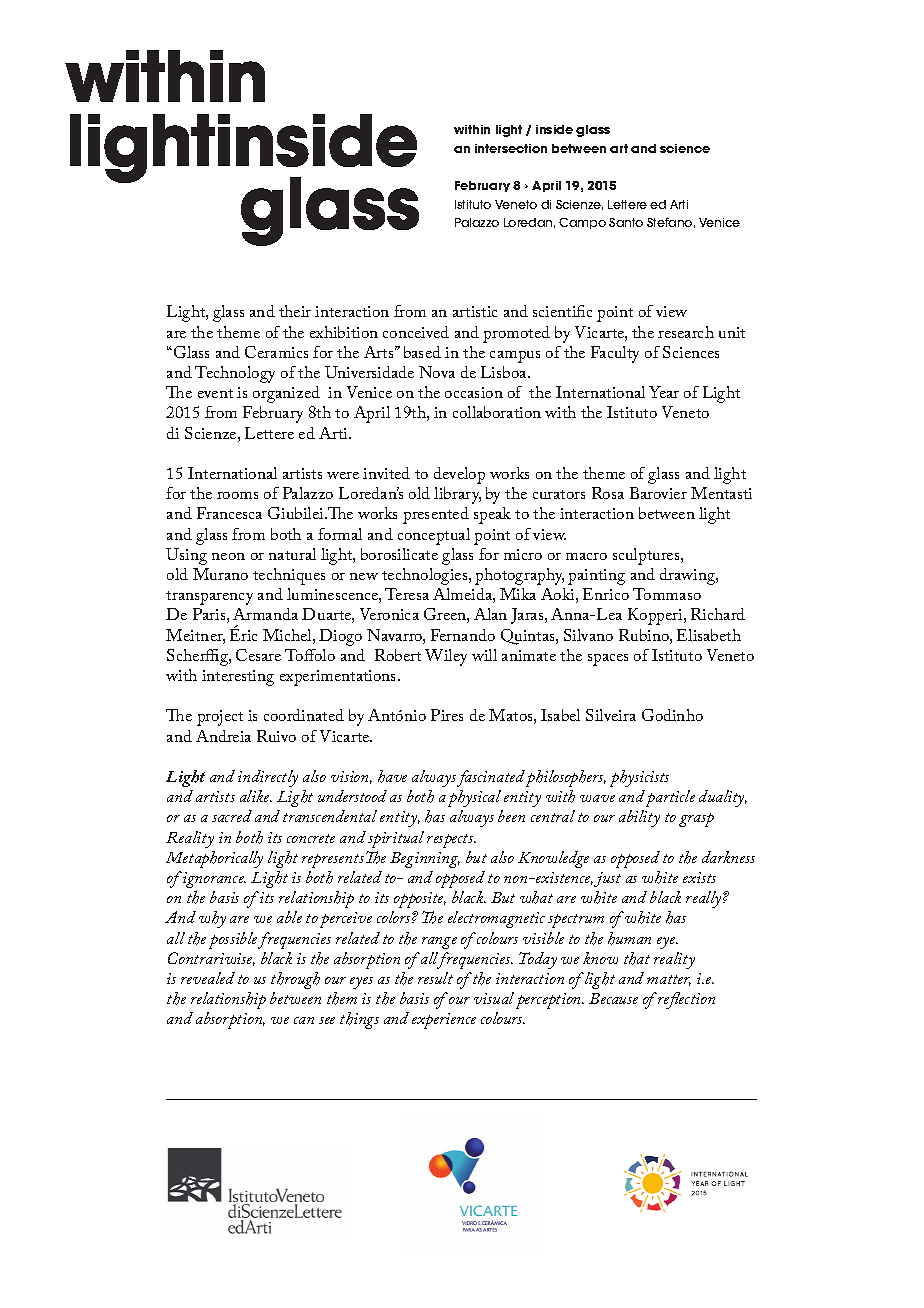 This screenshot has height=1308, width=924. I want to click on Technology, so click(235, 374).
